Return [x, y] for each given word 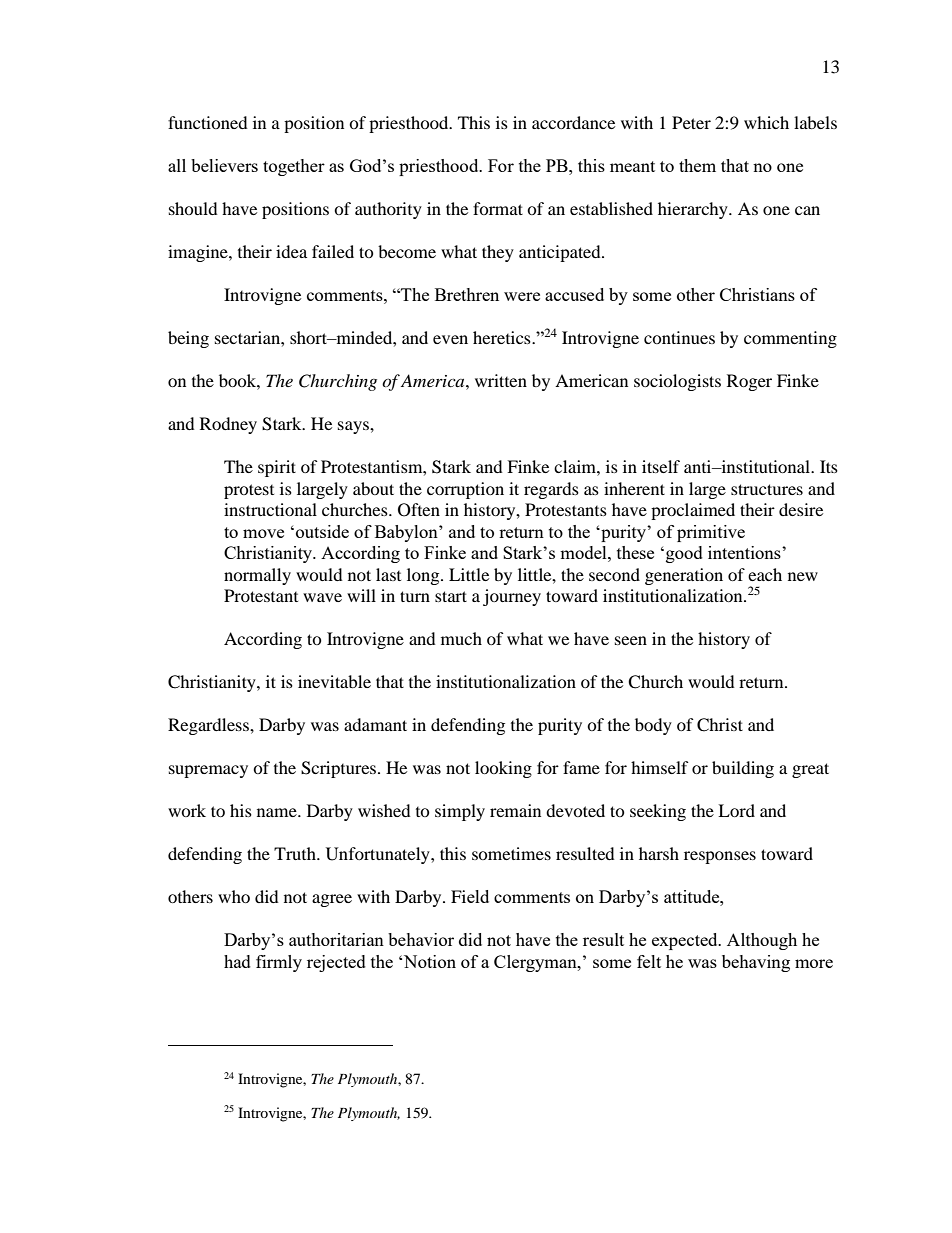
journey [512, 597]
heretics [503, 337]
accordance [573, 122]
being [188, 339]
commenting [790, 339]
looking [503, 769]
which [766, 122]
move [263, 533]
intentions [745, 552]
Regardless [209, 726]
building [743, 769]
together [294, 167]
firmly [279, 963]
